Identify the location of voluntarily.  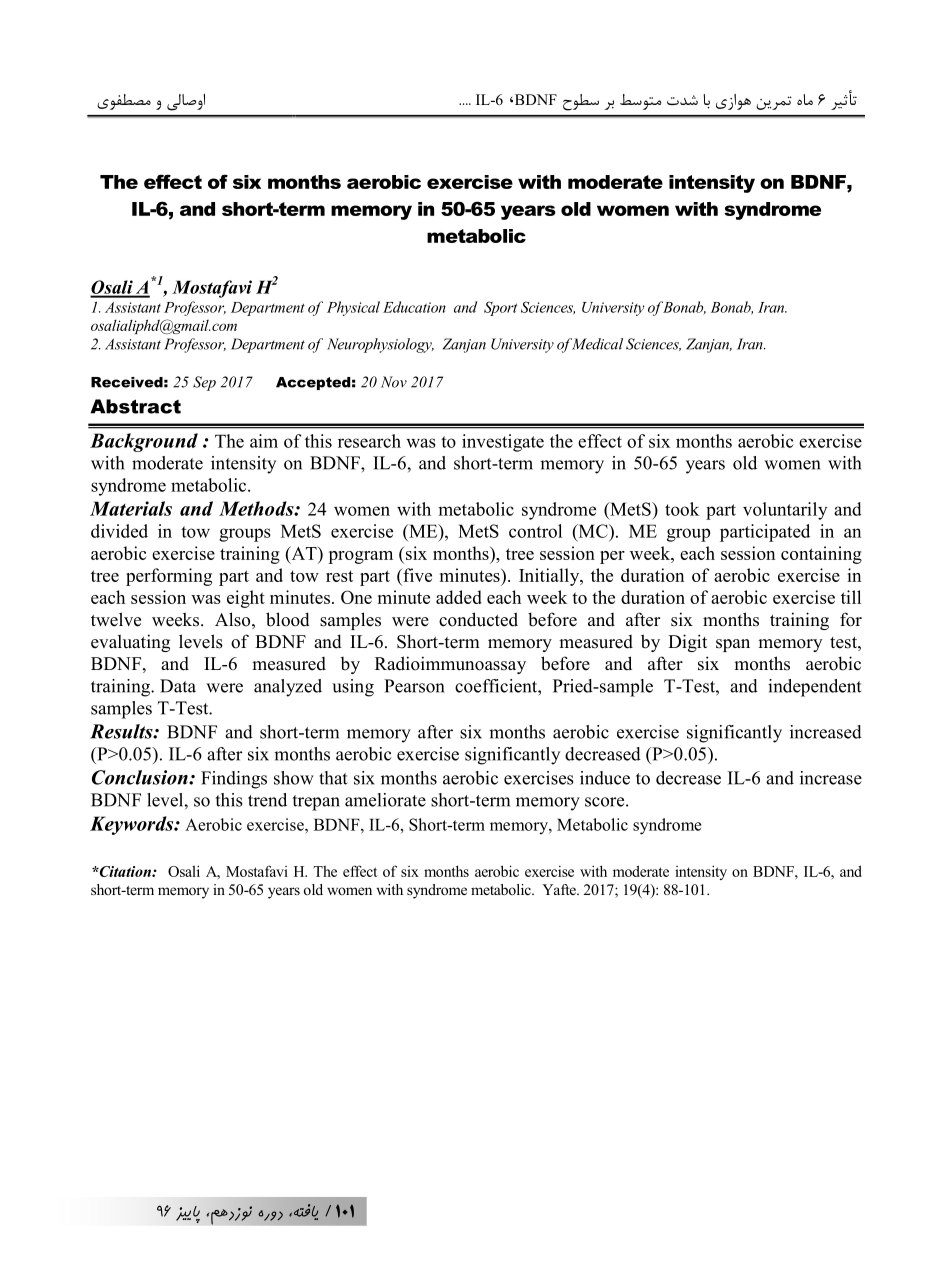
(785, 511).
